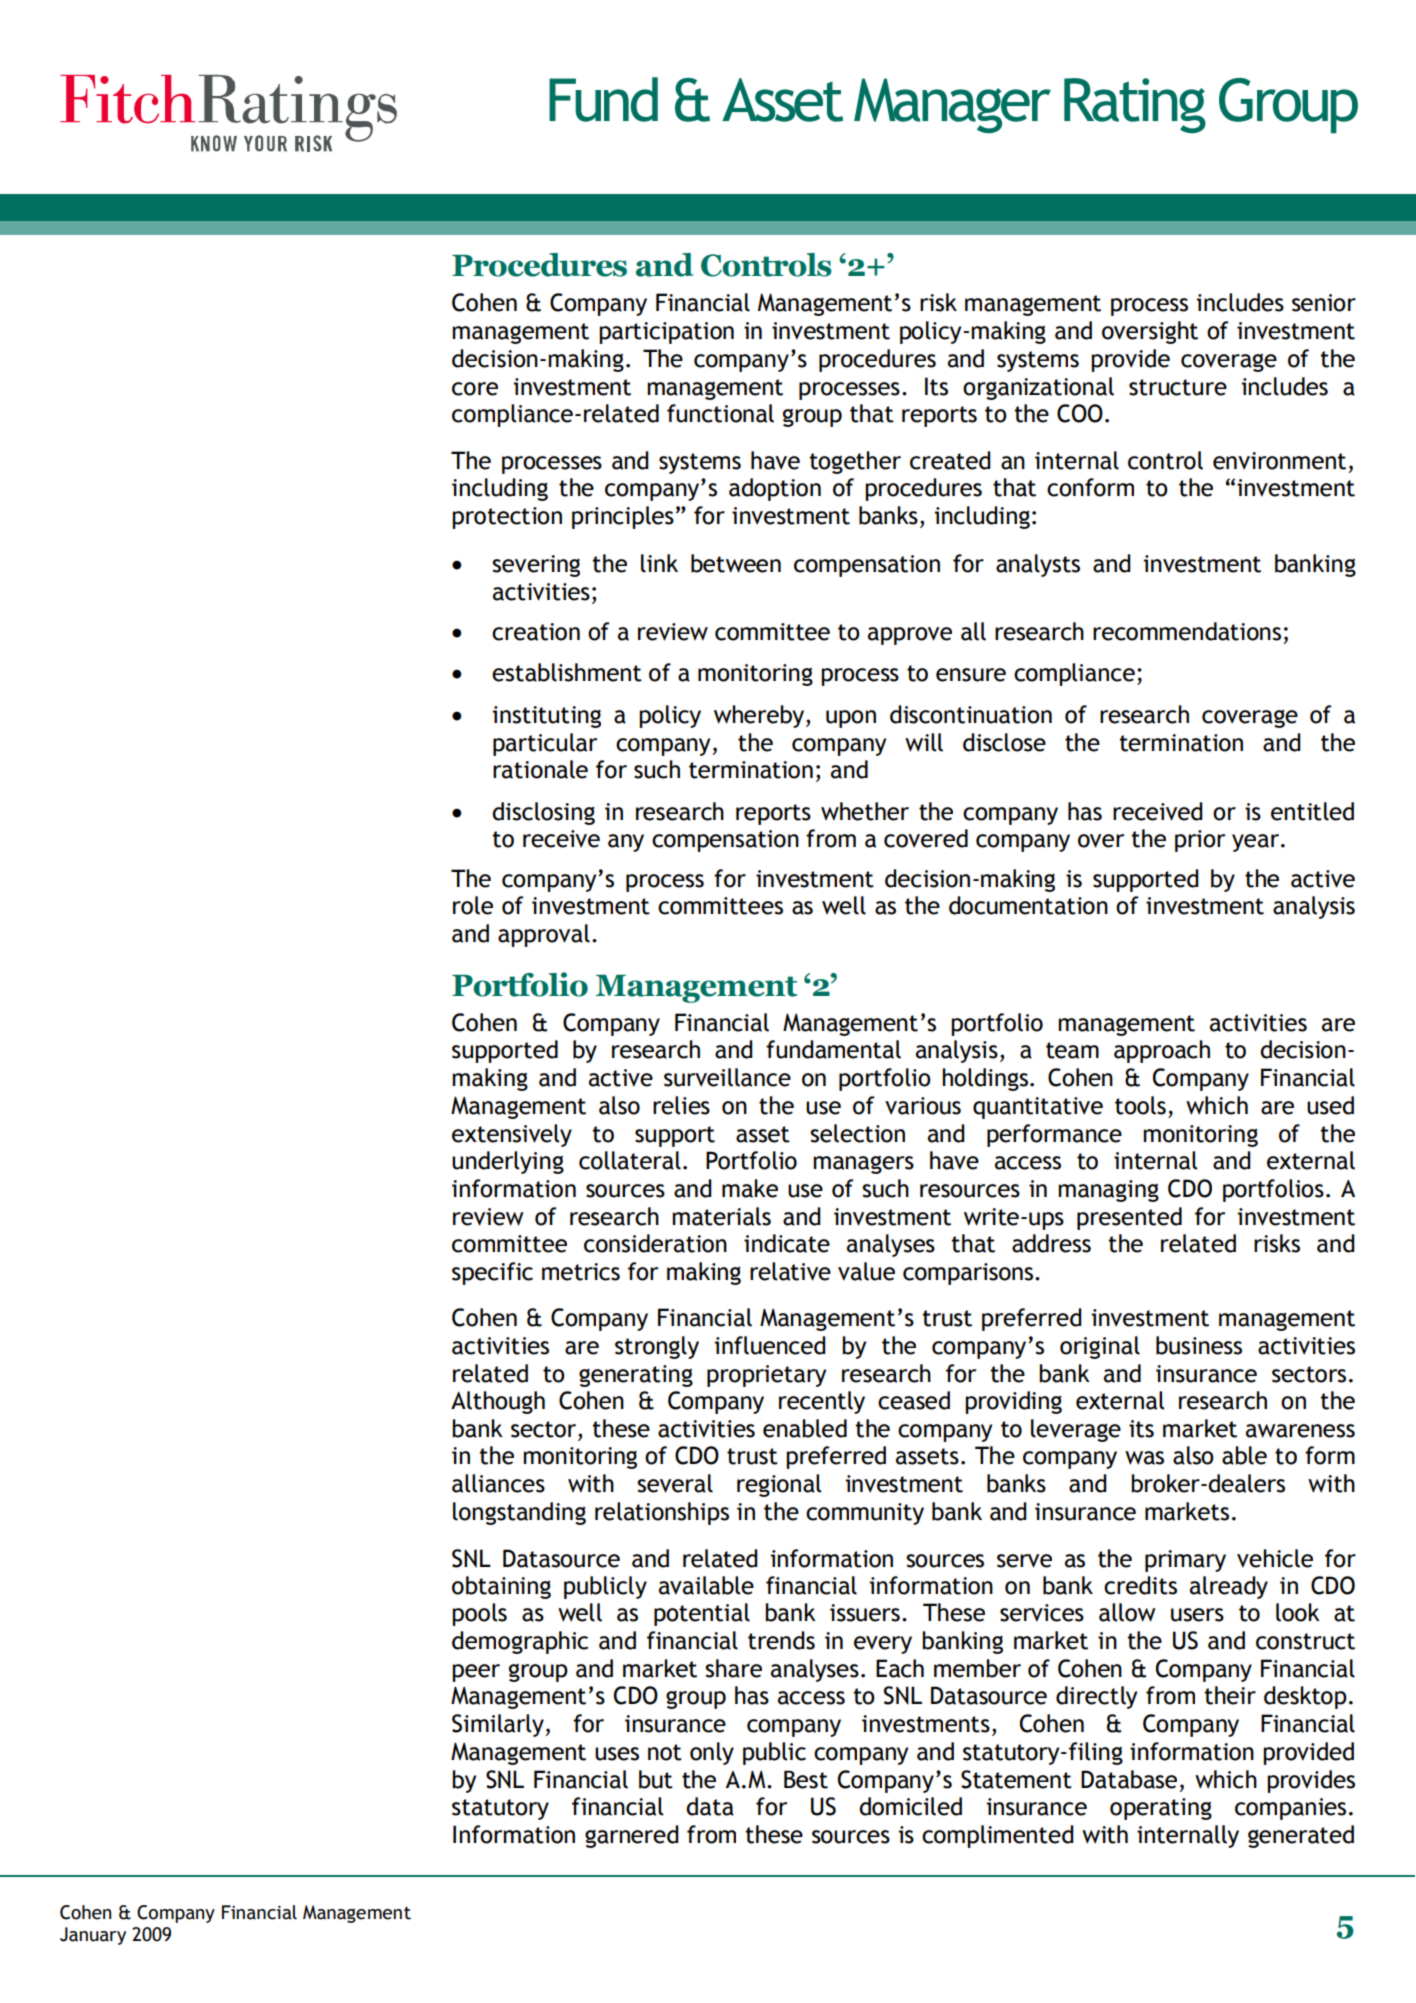  I want to click on core, so click(475, 389).
